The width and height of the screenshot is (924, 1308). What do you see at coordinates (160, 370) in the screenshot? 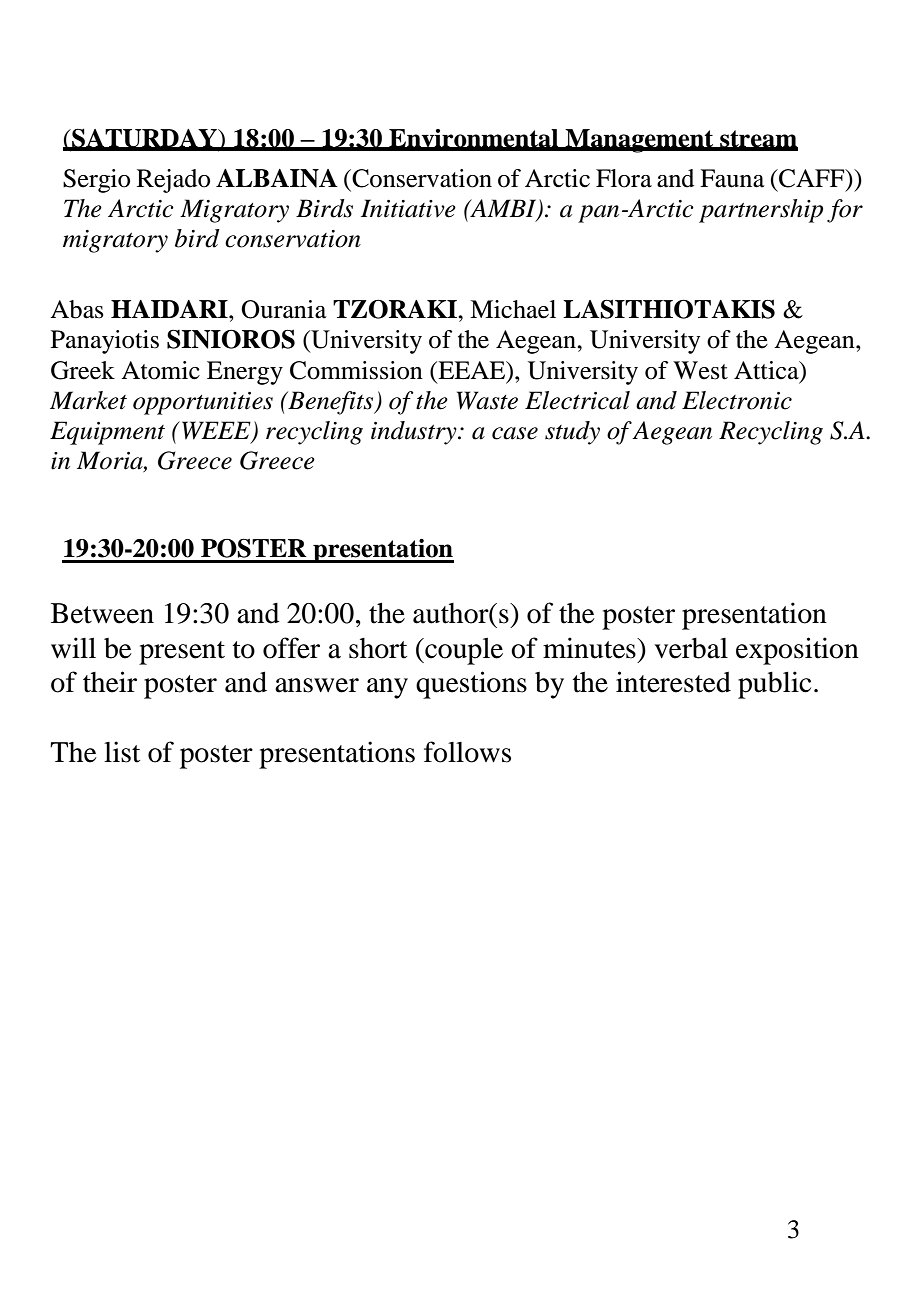
I see `Atomic` at bounding box center [160, 370].
